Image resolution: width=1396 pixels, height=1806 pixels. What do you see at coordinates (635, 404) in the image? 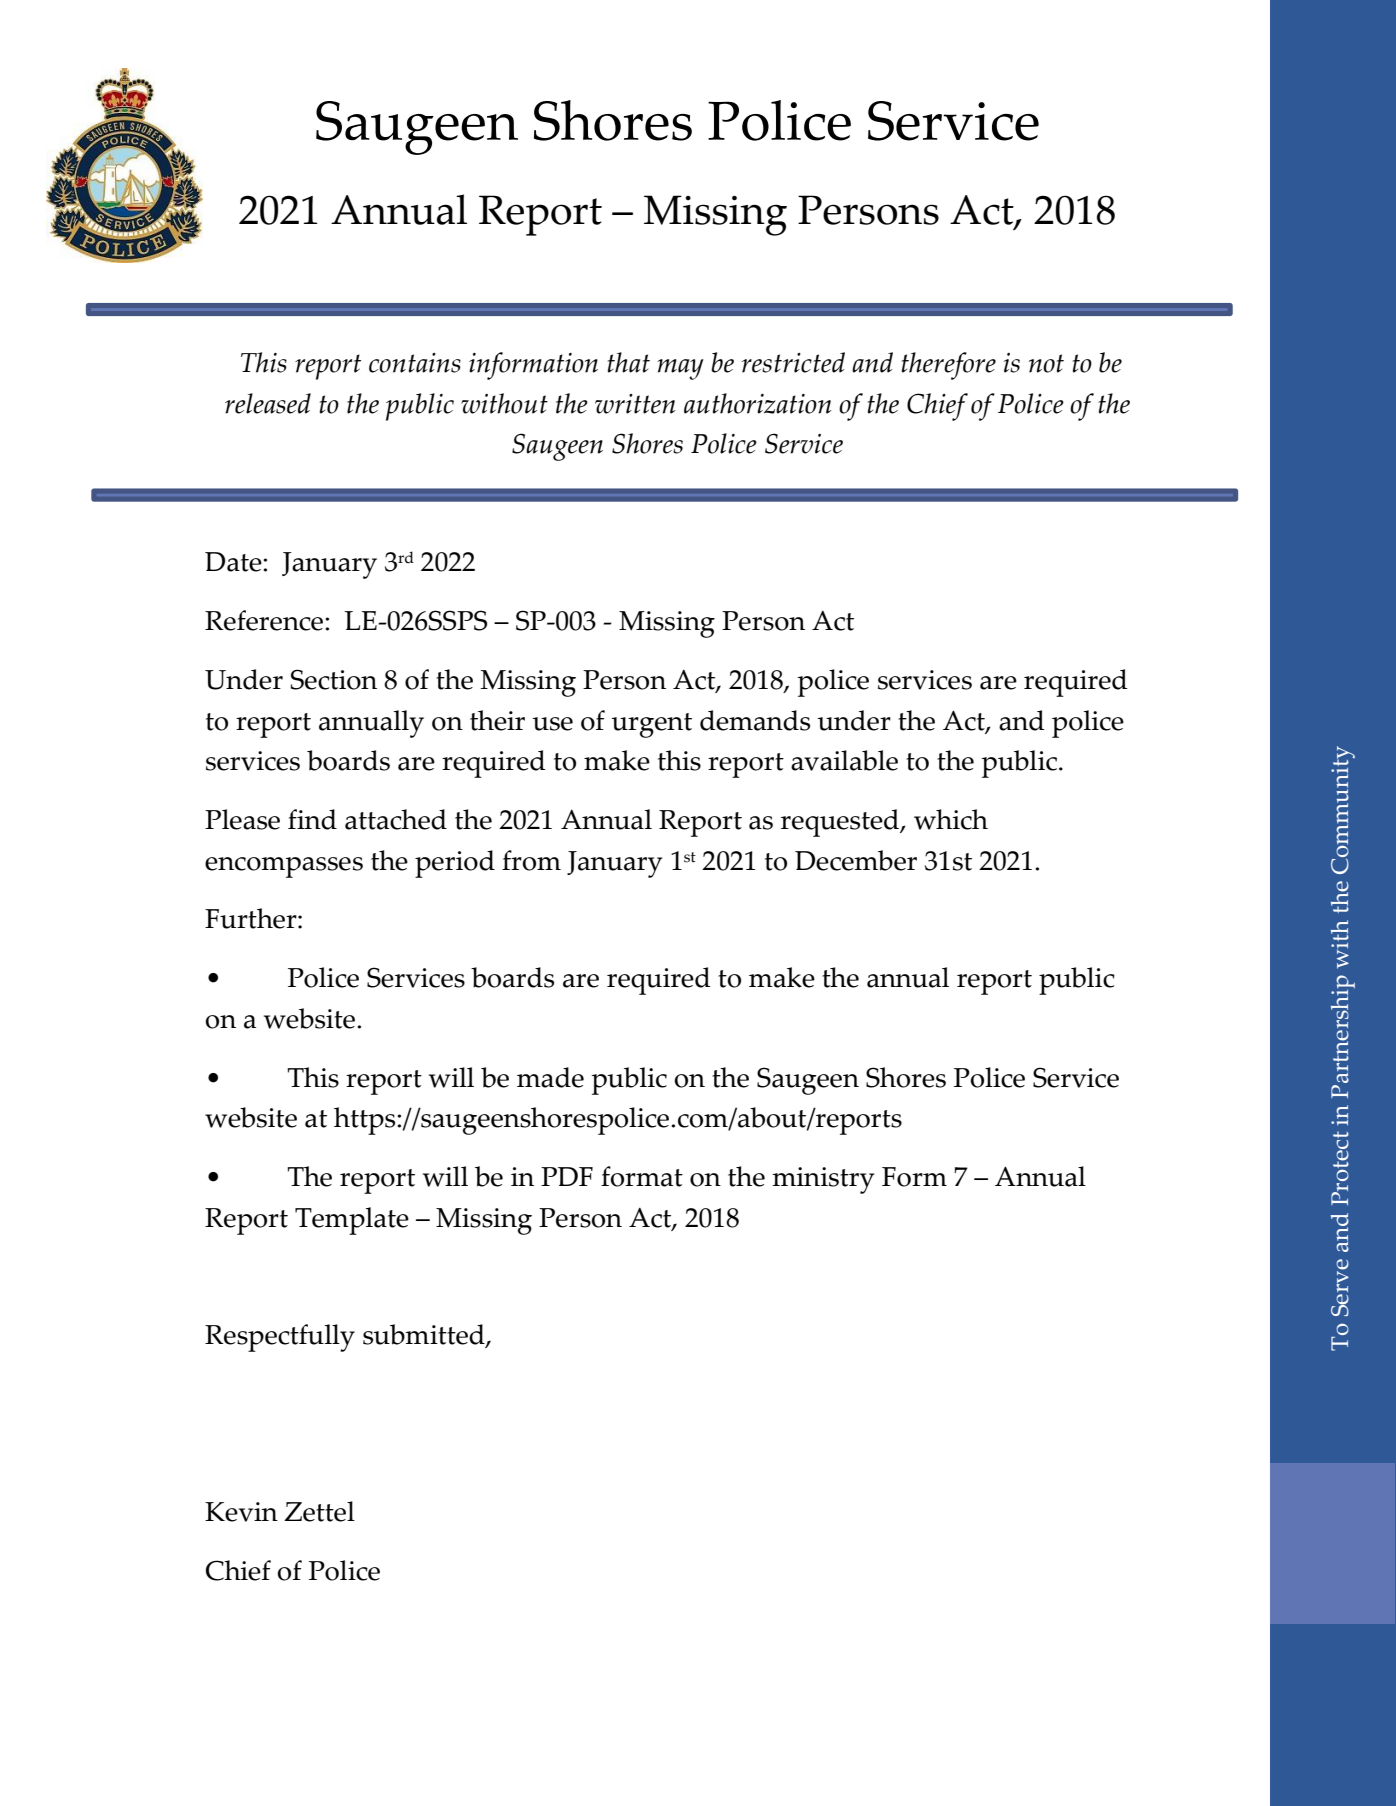
I see `written` at bounding box center [635, 404].
